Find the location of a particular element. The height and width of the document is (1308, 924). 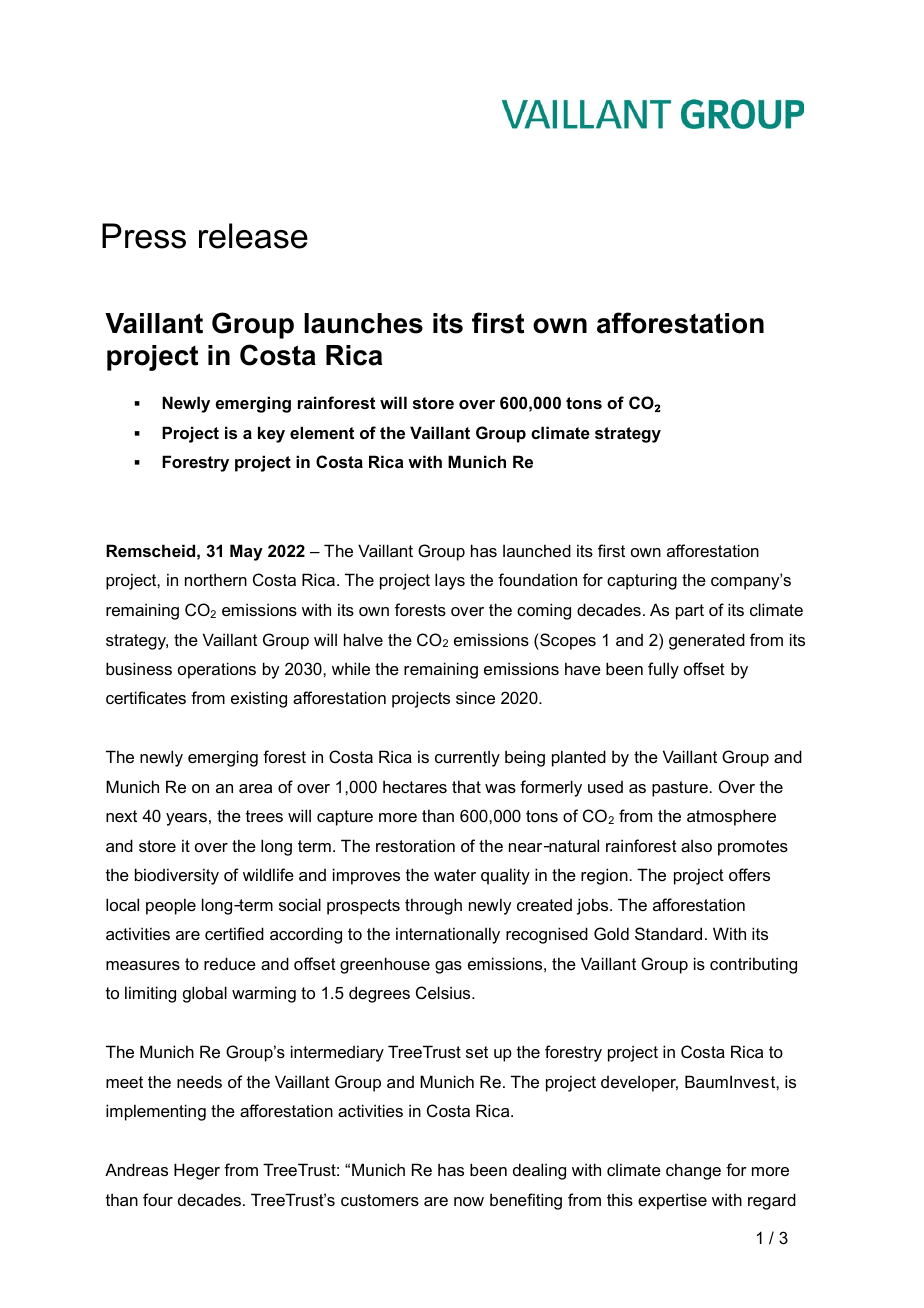

northern is located at coordinates (216, 579).
